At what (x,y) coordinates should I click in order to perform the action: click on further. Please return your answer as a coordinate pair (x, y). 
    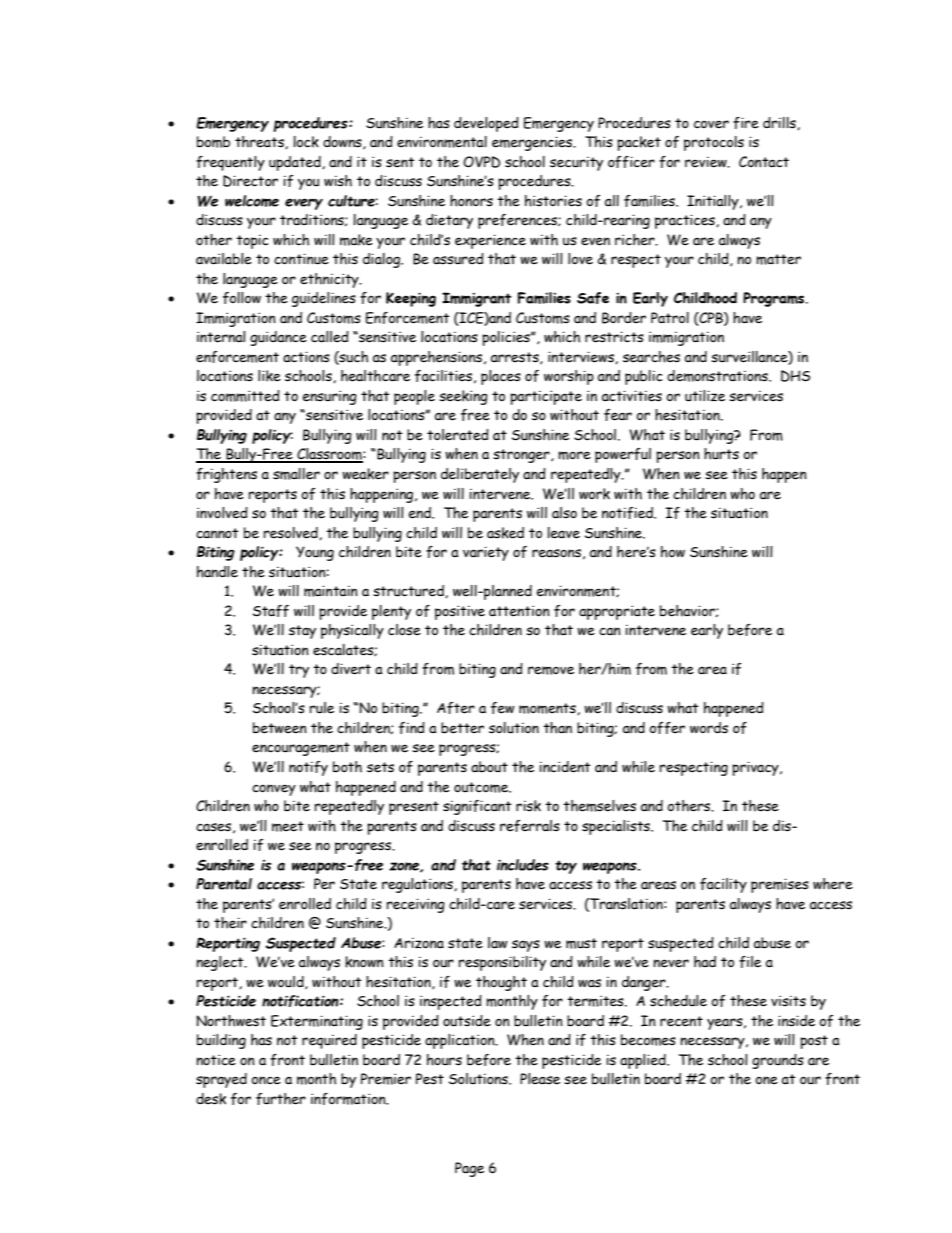
    Looking at the image, I should click on (281, 1099).
